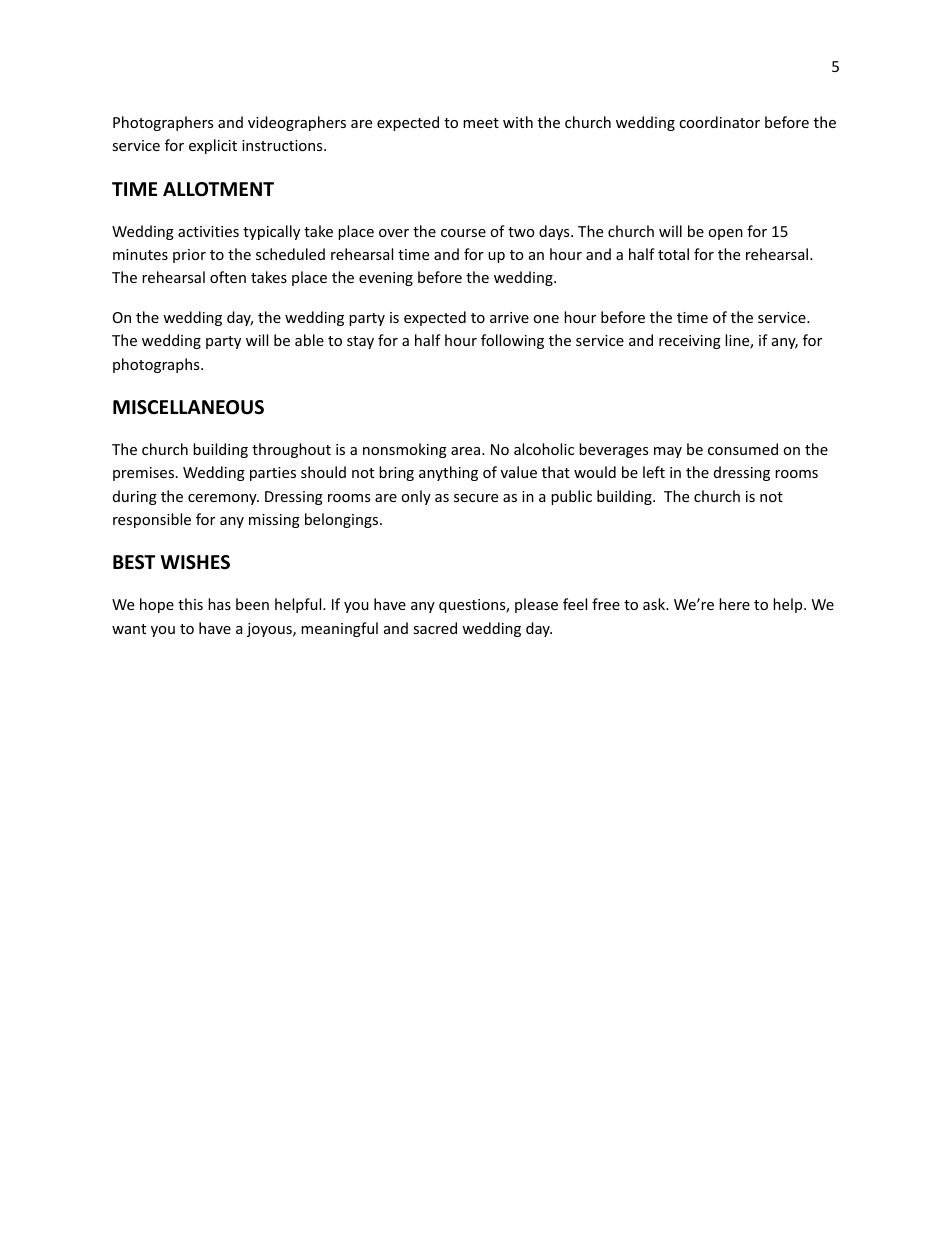 This image has height=1233, width=952. I want to click on receiving, so click(690, 342).
